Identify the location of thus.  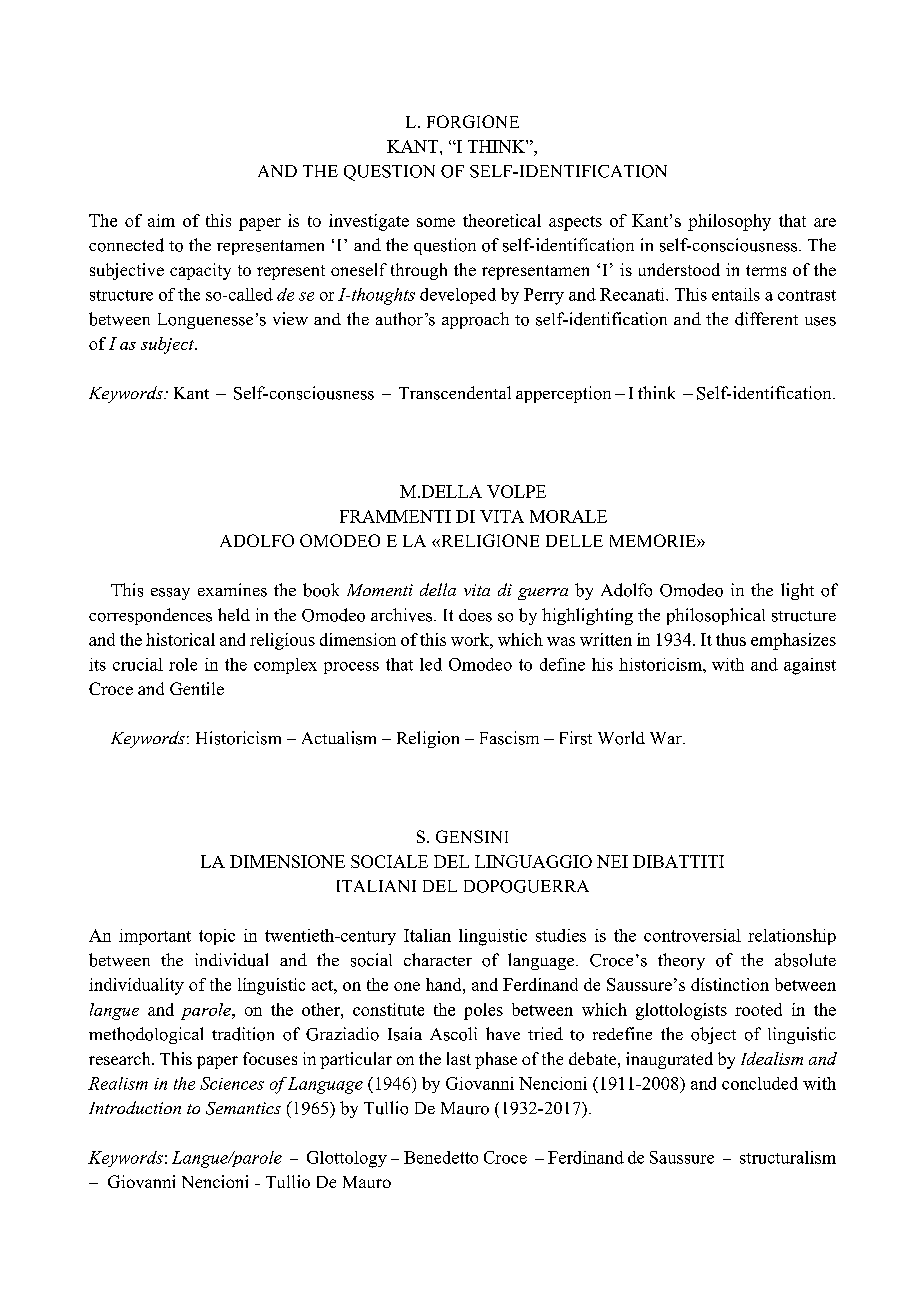
(731, 639).
